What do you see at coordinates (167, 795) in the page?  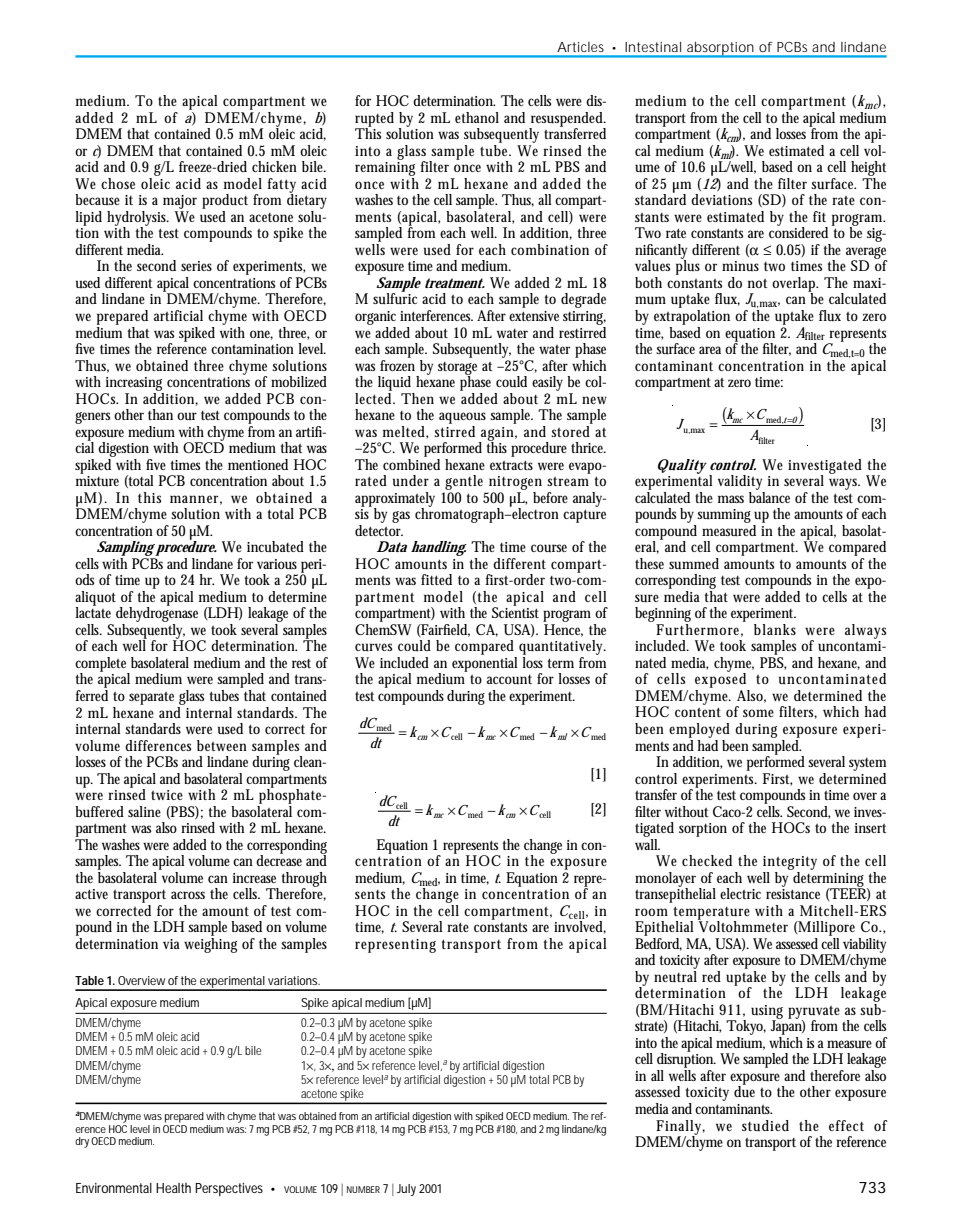 I see `twice` at bounding box center [167, 795].
